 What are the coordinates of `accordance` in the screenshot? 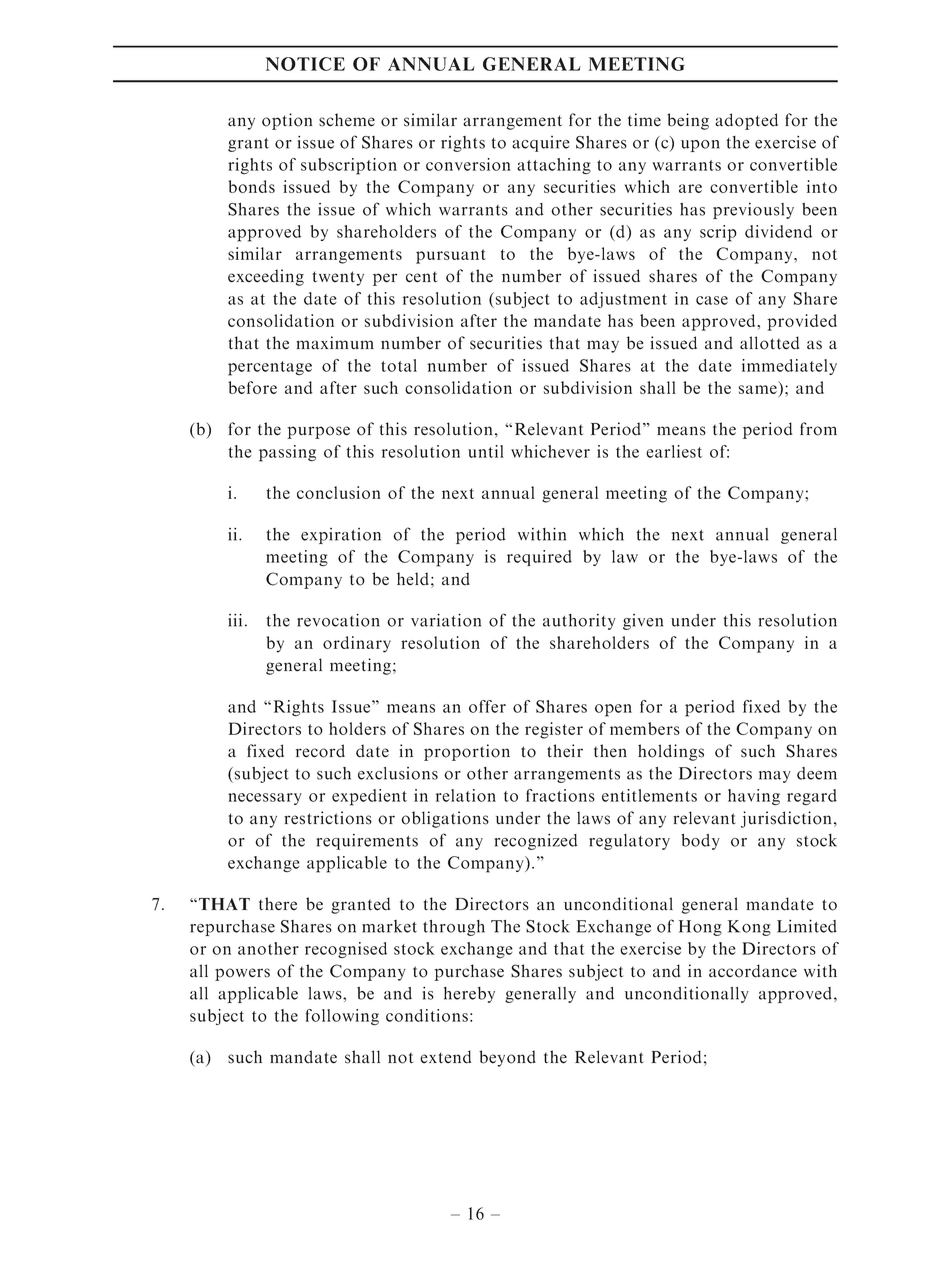 It's located at (753, 971).
